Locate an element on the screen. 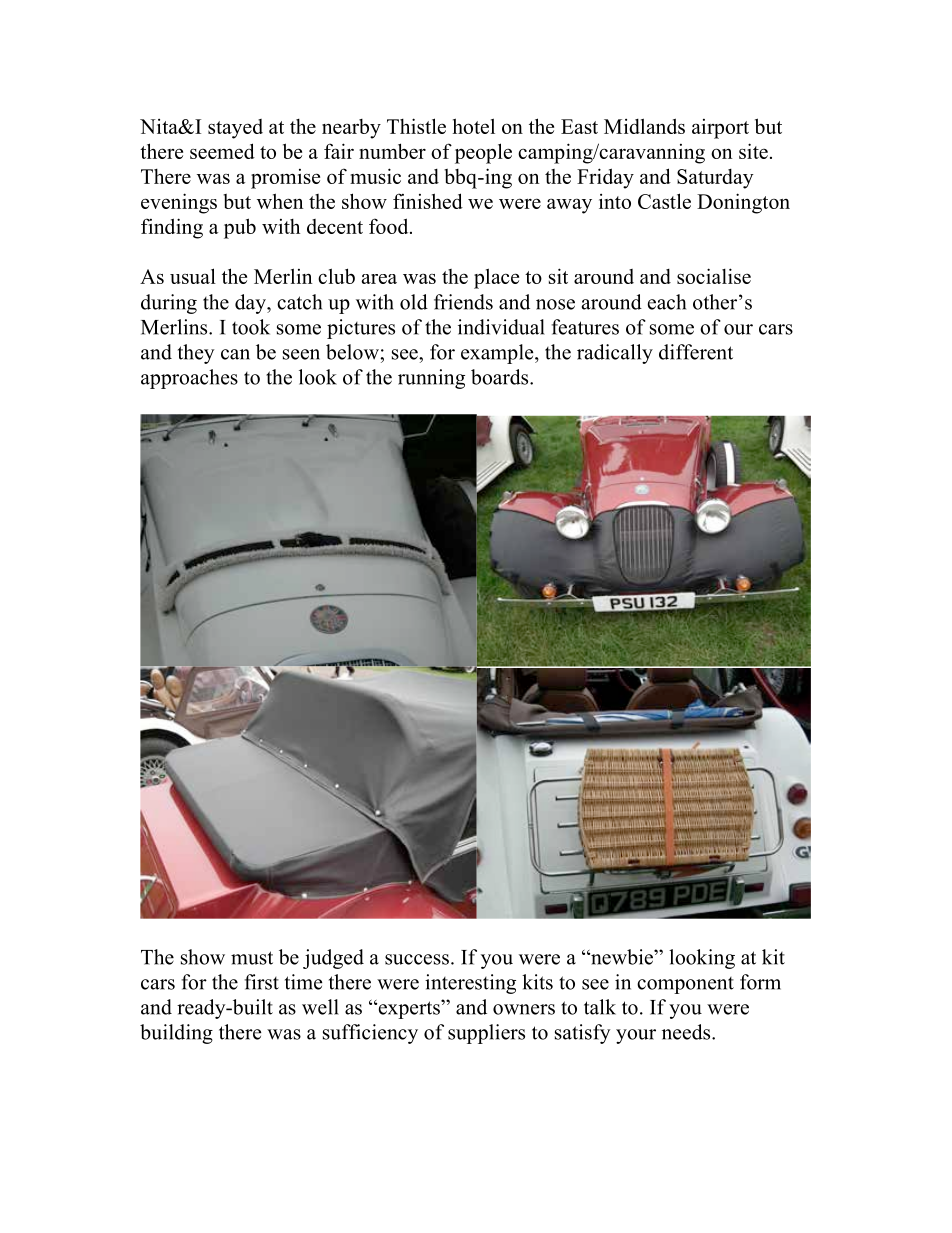 This screenshot has height=1233, width=952. Saturday is located at coordinates (715, 179).
